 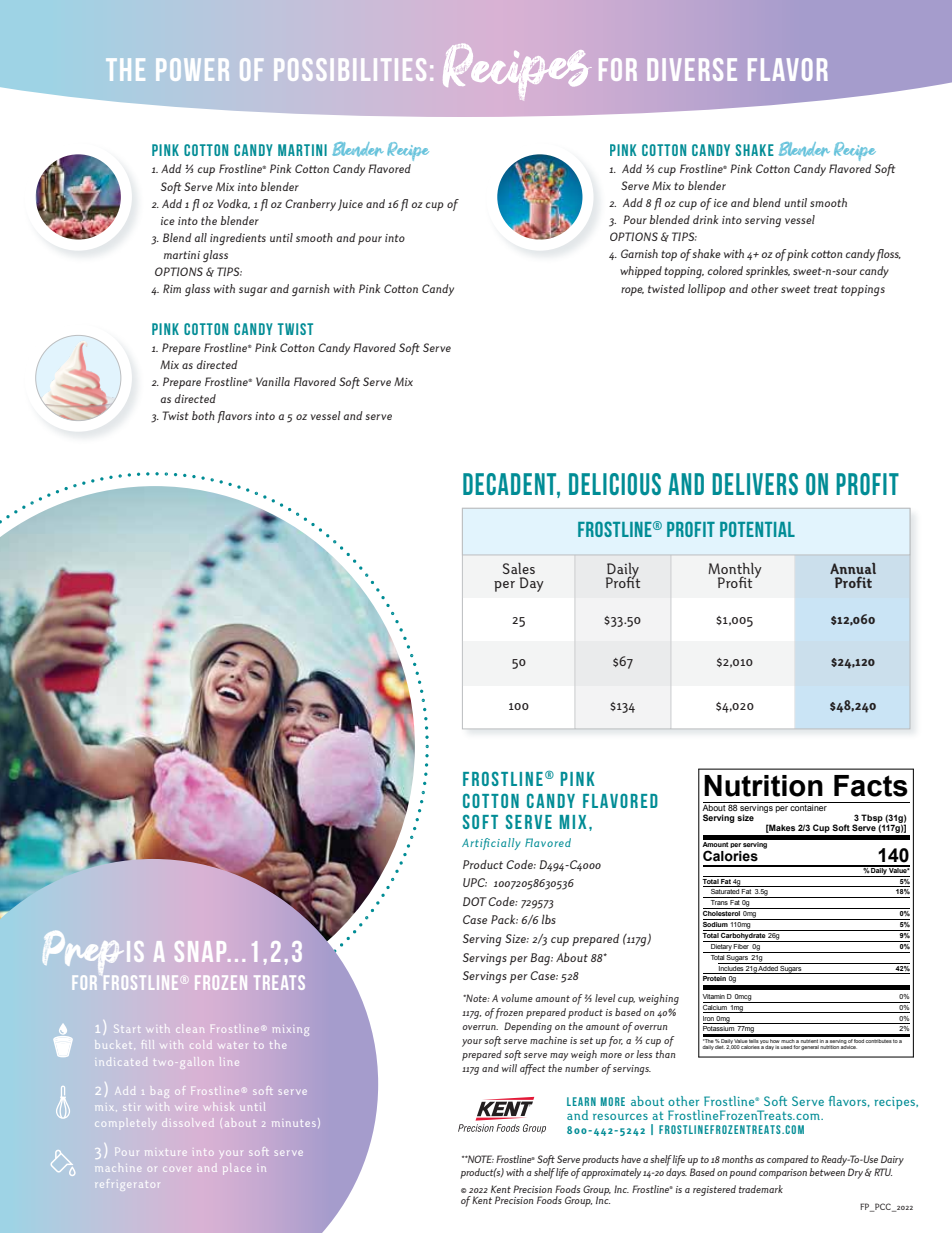 I want to click on place, so click(x=236, y=1169).
